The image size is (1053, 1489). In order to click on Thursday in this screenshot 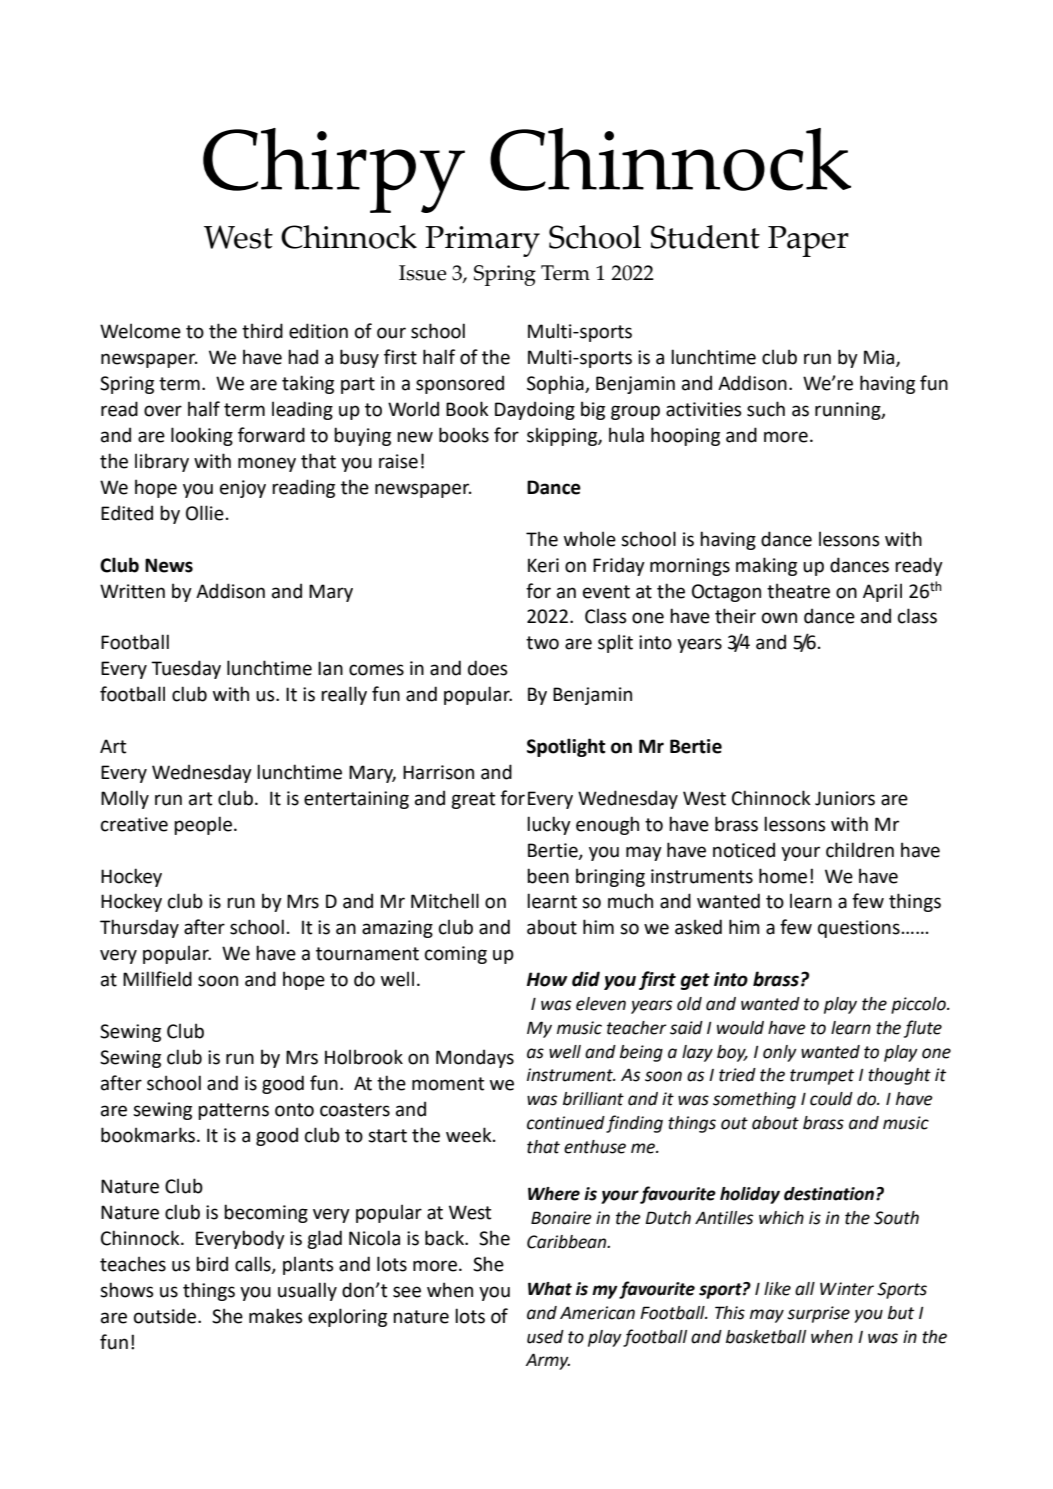, I will do `click(139, 928)`.
